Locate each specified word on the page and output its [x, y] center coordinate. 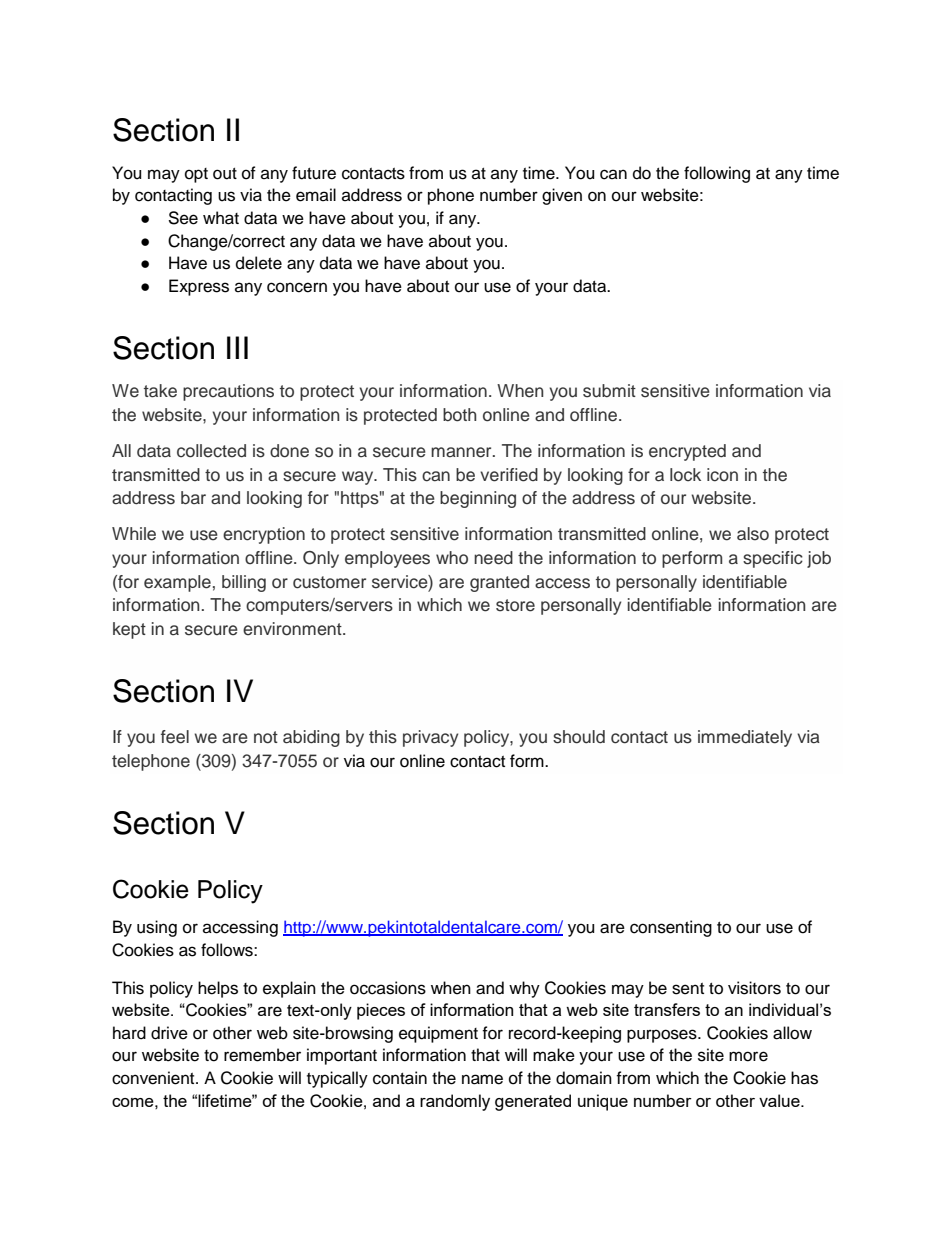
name [482, 1079]
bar [193, 498]
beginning [478, 499]
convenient [154, 1078]
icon [722, 475]
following [717, 174]
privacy [430, 738]
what [221, 218]
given [562, 196]
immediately [745, 738]
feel [175, 737]
